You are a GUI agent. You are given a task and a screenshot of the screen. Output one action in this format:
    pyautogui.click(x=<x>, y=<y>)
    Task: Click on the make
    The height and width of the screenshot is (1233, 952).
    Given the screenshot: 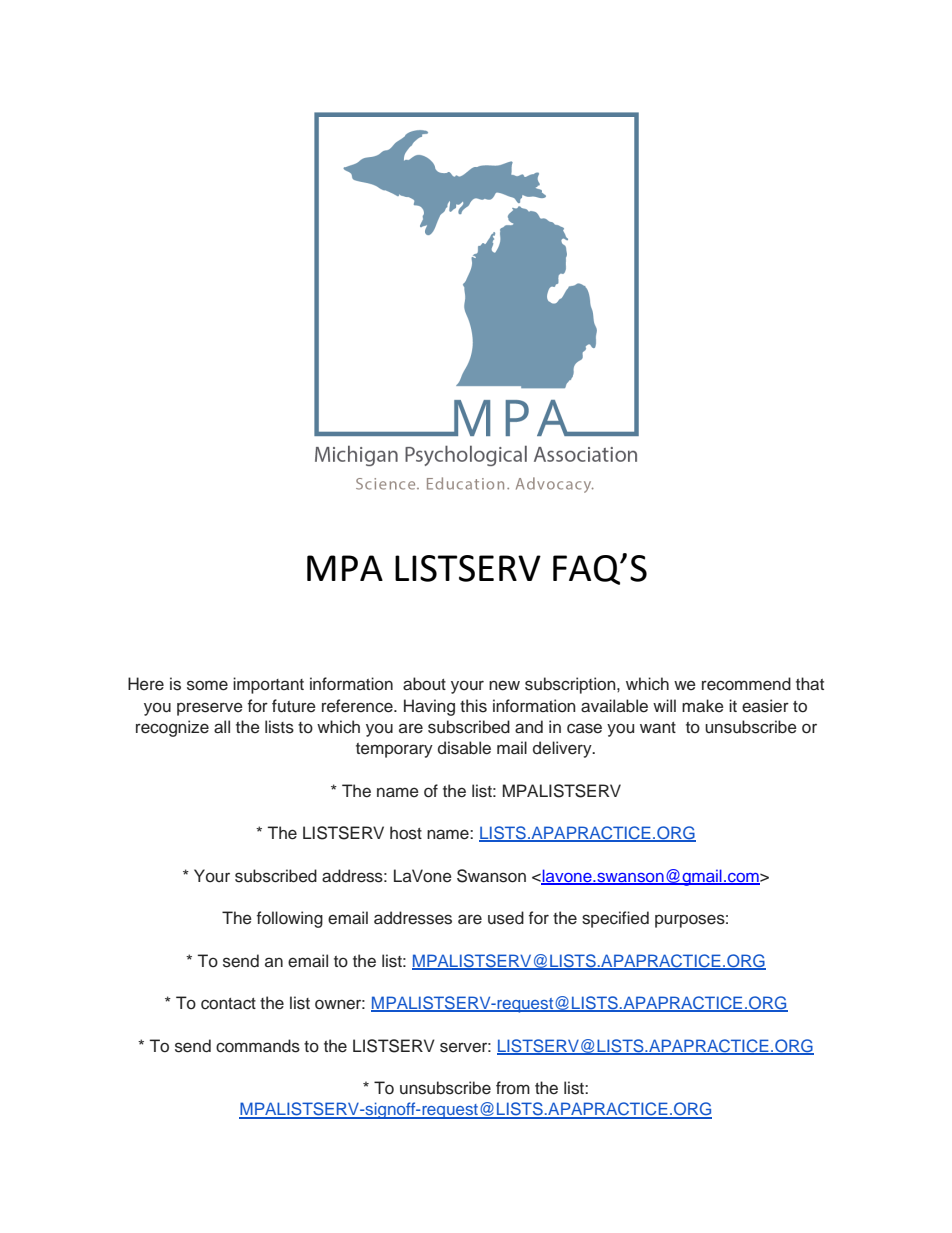 What is the action you would take?
    pyautogui.click(x=703, y=706)
